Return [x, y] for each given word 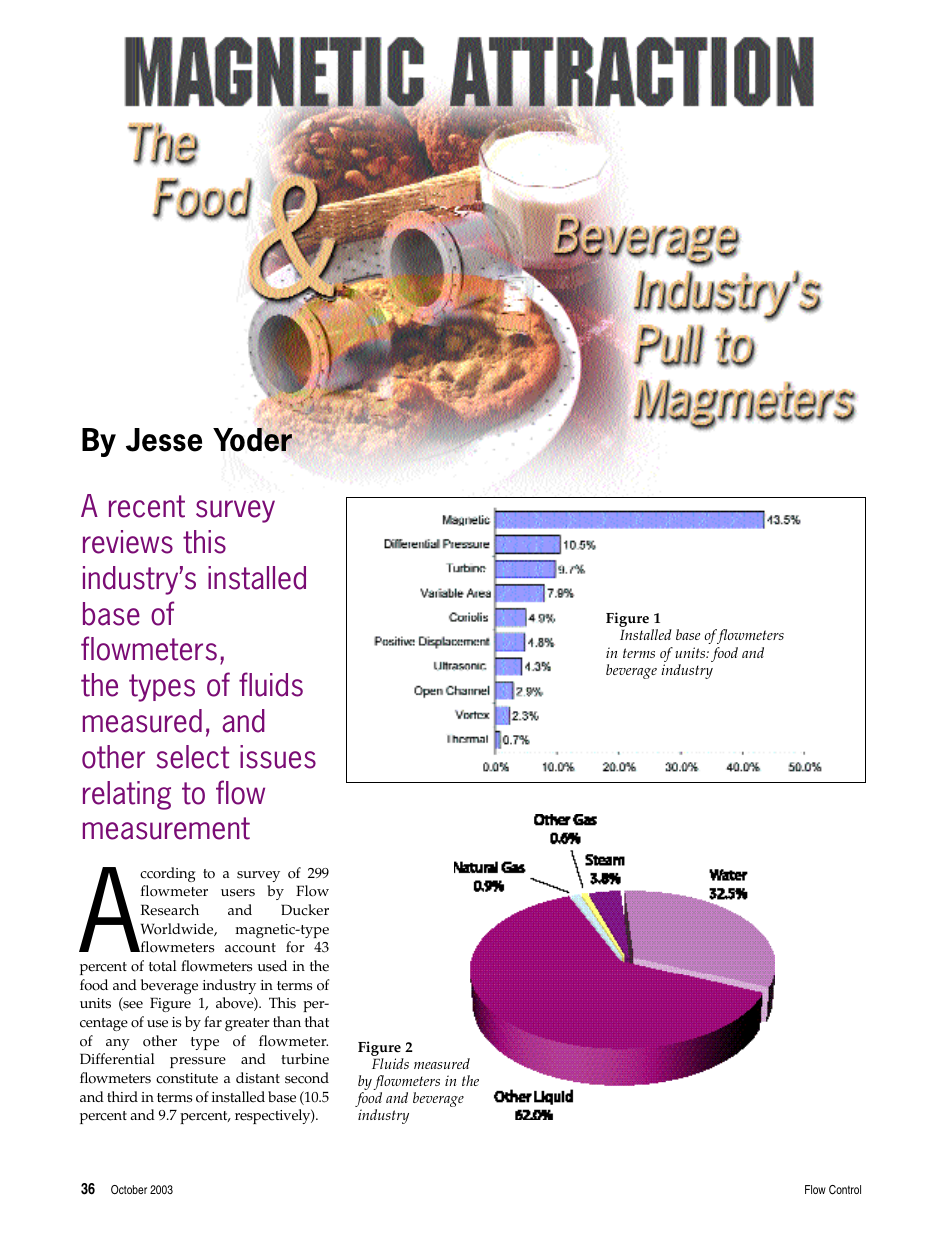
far [213, 1021]
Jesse [164, 440]
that [317, 1021]
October [129, 1189]
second [307, 1078]
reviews [128, 542]
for [295, 947]
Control [845, 1190]
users [238, 893]
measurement [166, 828]
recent [147, 506]
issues [278, 757]
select [193, 757]
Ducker [305, 910]
